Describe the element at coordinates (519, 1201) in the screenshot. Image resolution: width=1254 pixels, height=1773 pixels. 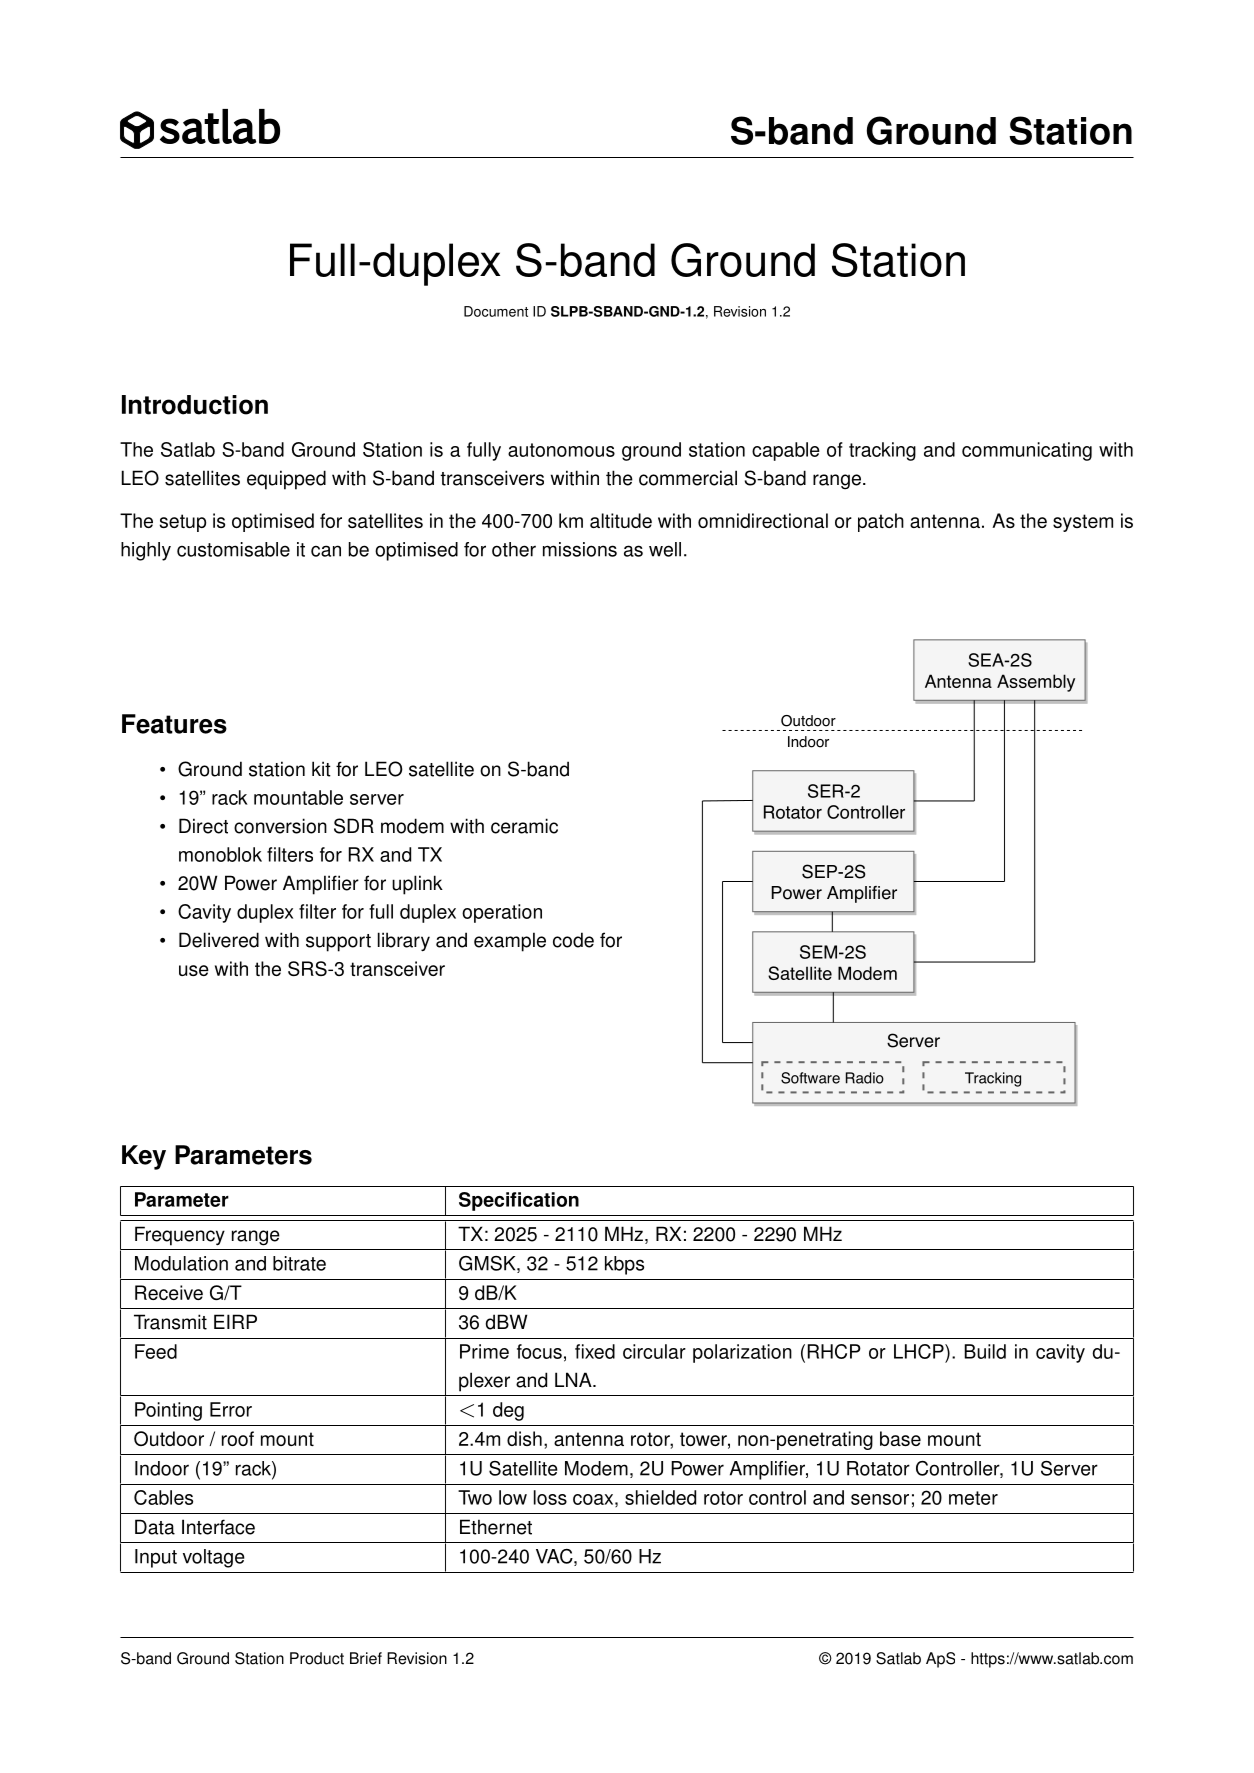
I see `Specification` at that location.
